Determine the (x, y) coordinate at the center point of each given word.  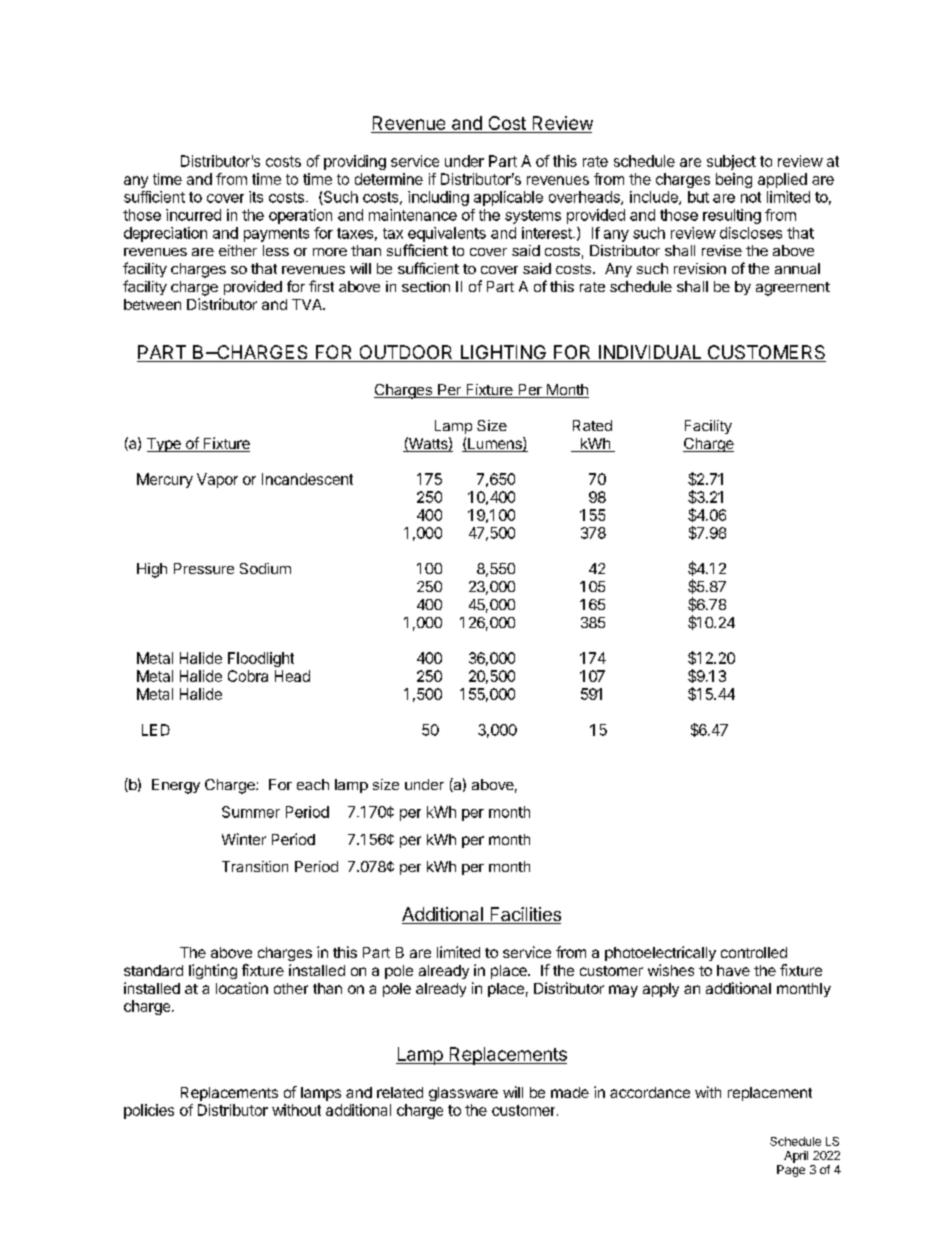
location (242, 988)
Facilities (524, 915)
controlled (754, 952)
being (734, 180)
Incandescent (307, 479)
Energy (176, 786)
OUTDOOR (406, 353)
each (313, 784)
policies (149, 1111)
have (733, 970)
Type (165, 445)
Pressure (204, 568)
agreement (793, 289)
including (438, 198)
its (256, 197)
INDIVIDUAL (650, 353)
